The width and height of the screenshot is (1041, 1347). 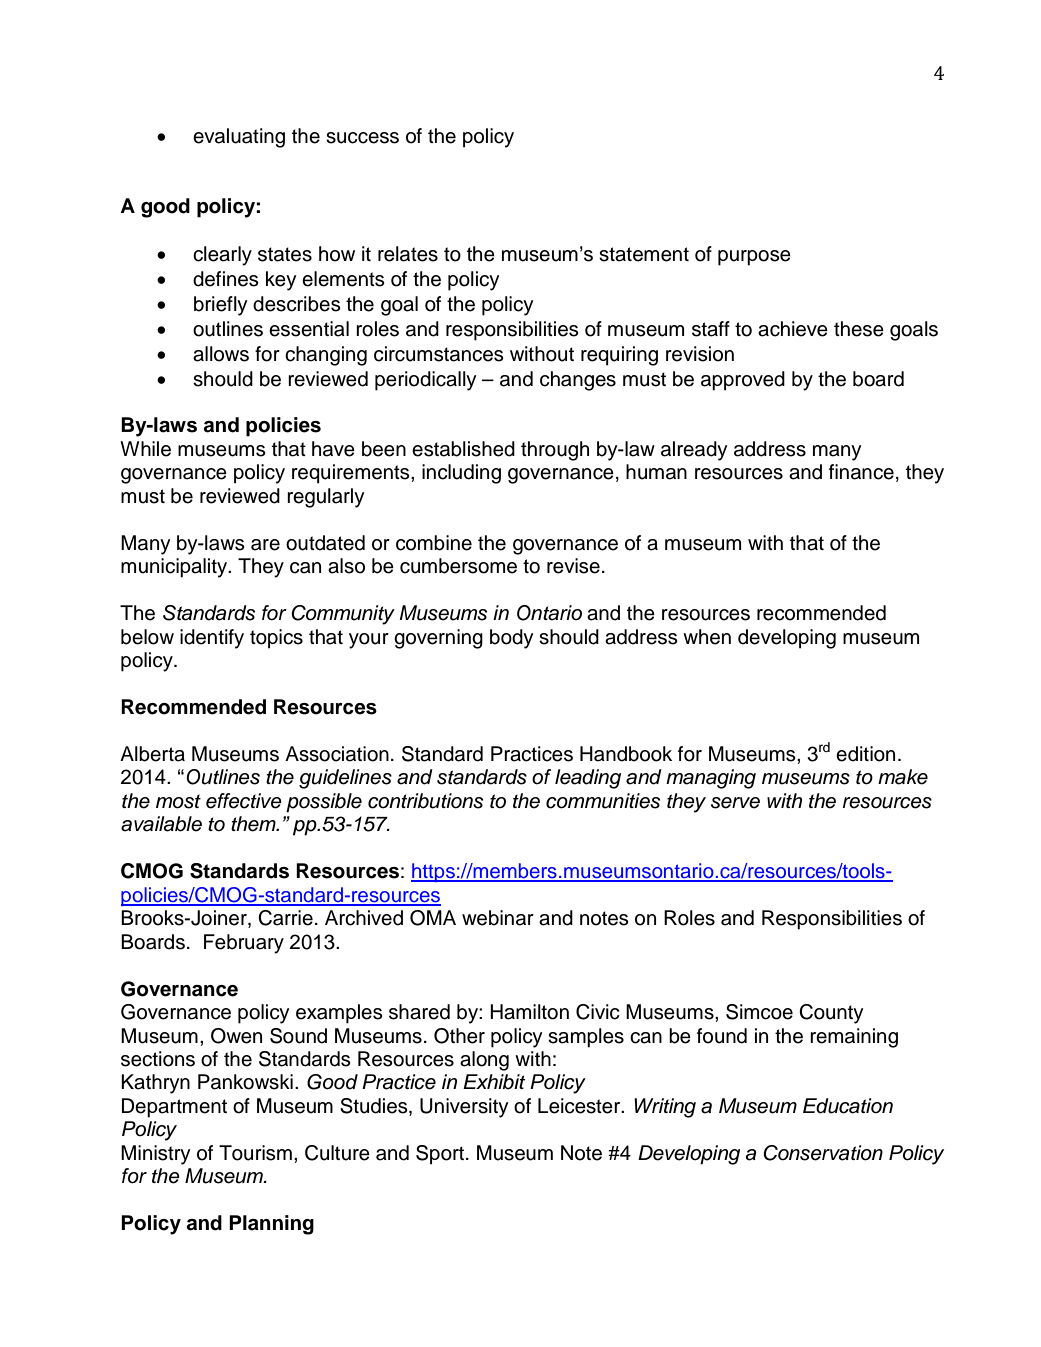 What do you see at coordinates (212, 639) in the screenshot?
I see `identify` at bounding box center [212, 639].
